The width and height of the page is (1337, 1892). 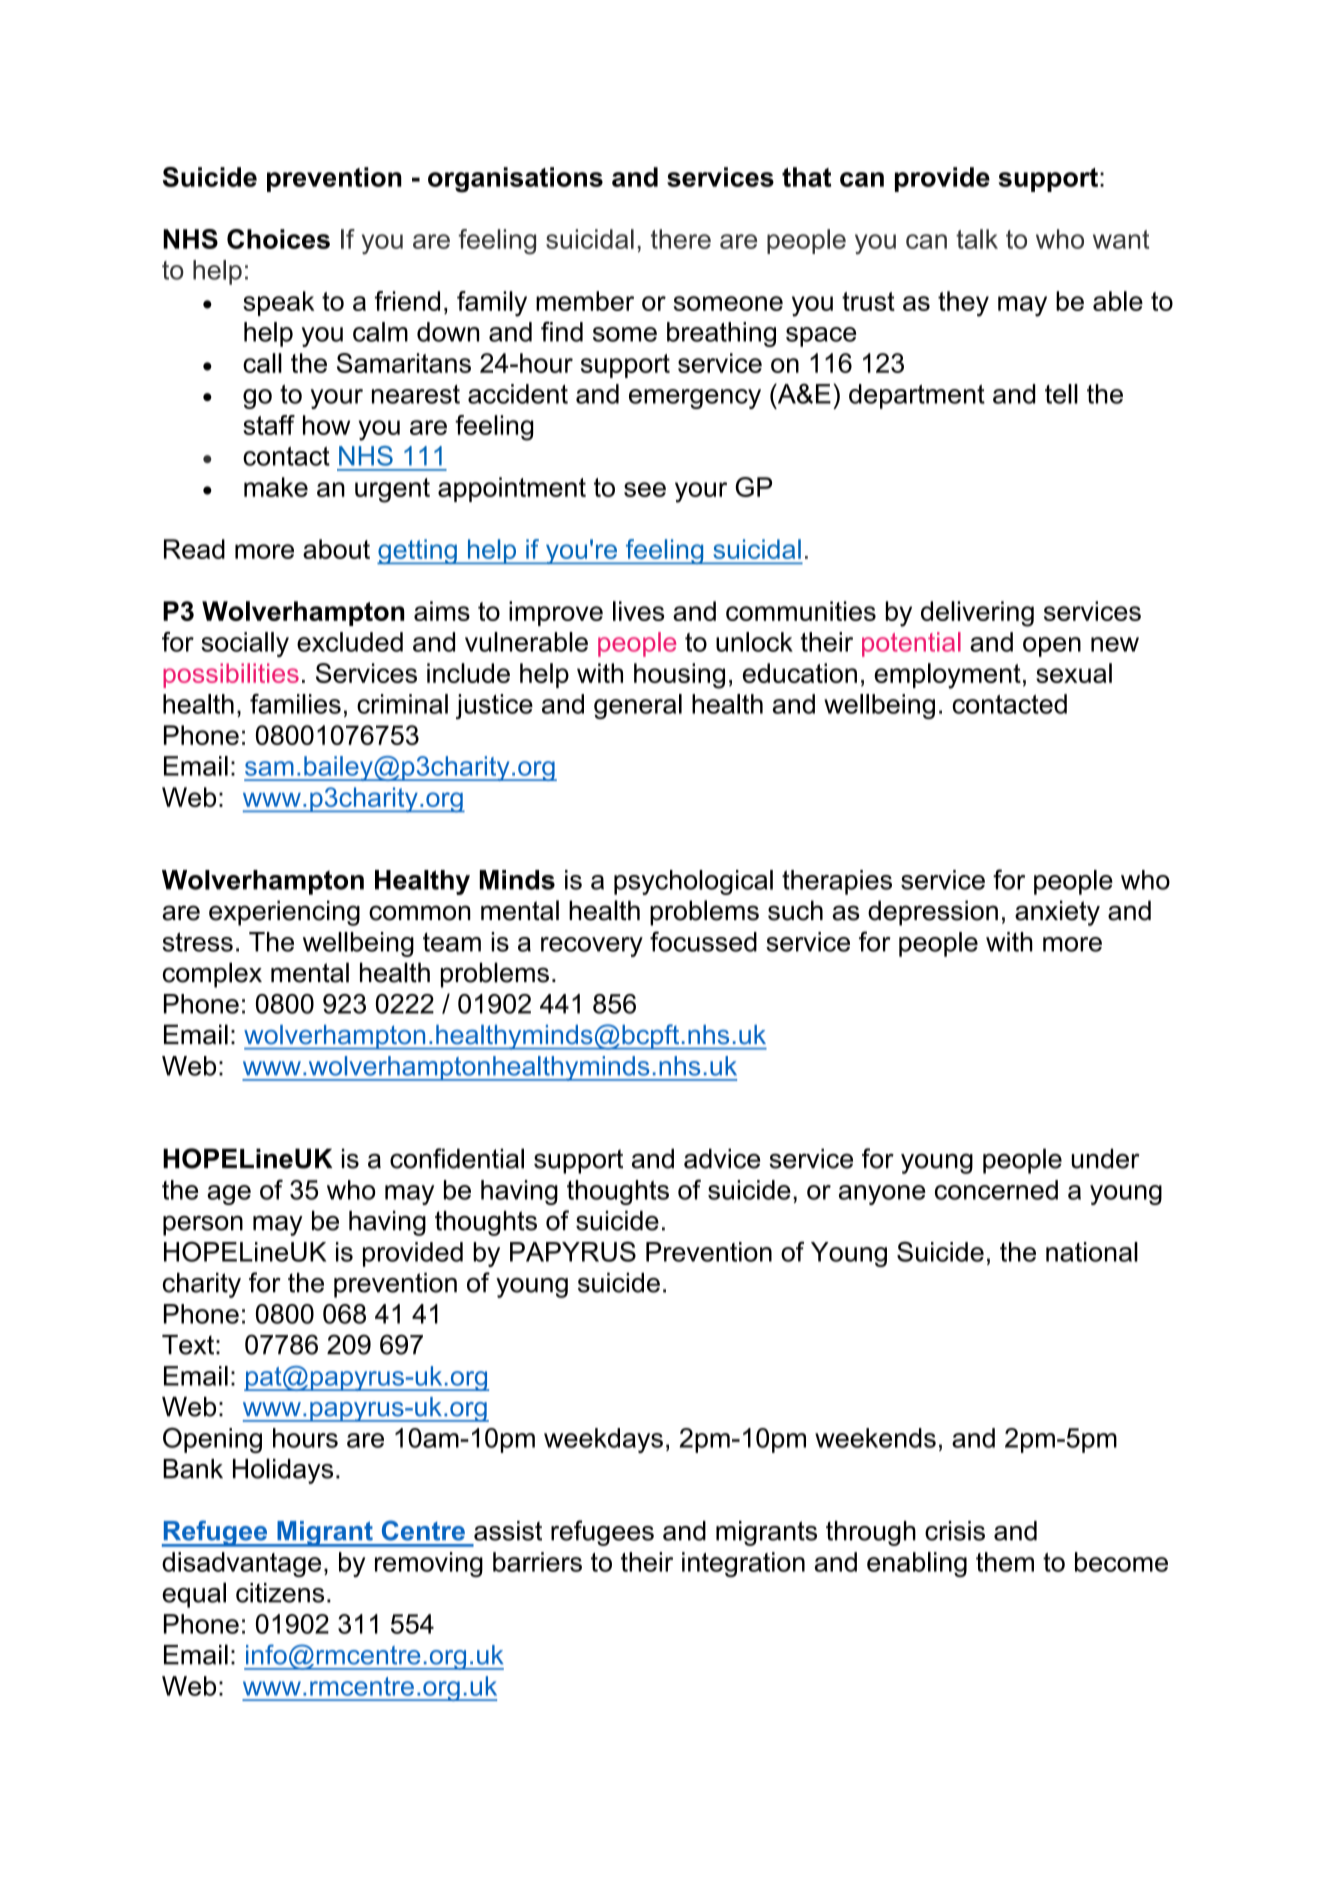 What do you see at coordinates (457, 1158) in the page?
I see `confidential` at bounding box center [457, 1158].
